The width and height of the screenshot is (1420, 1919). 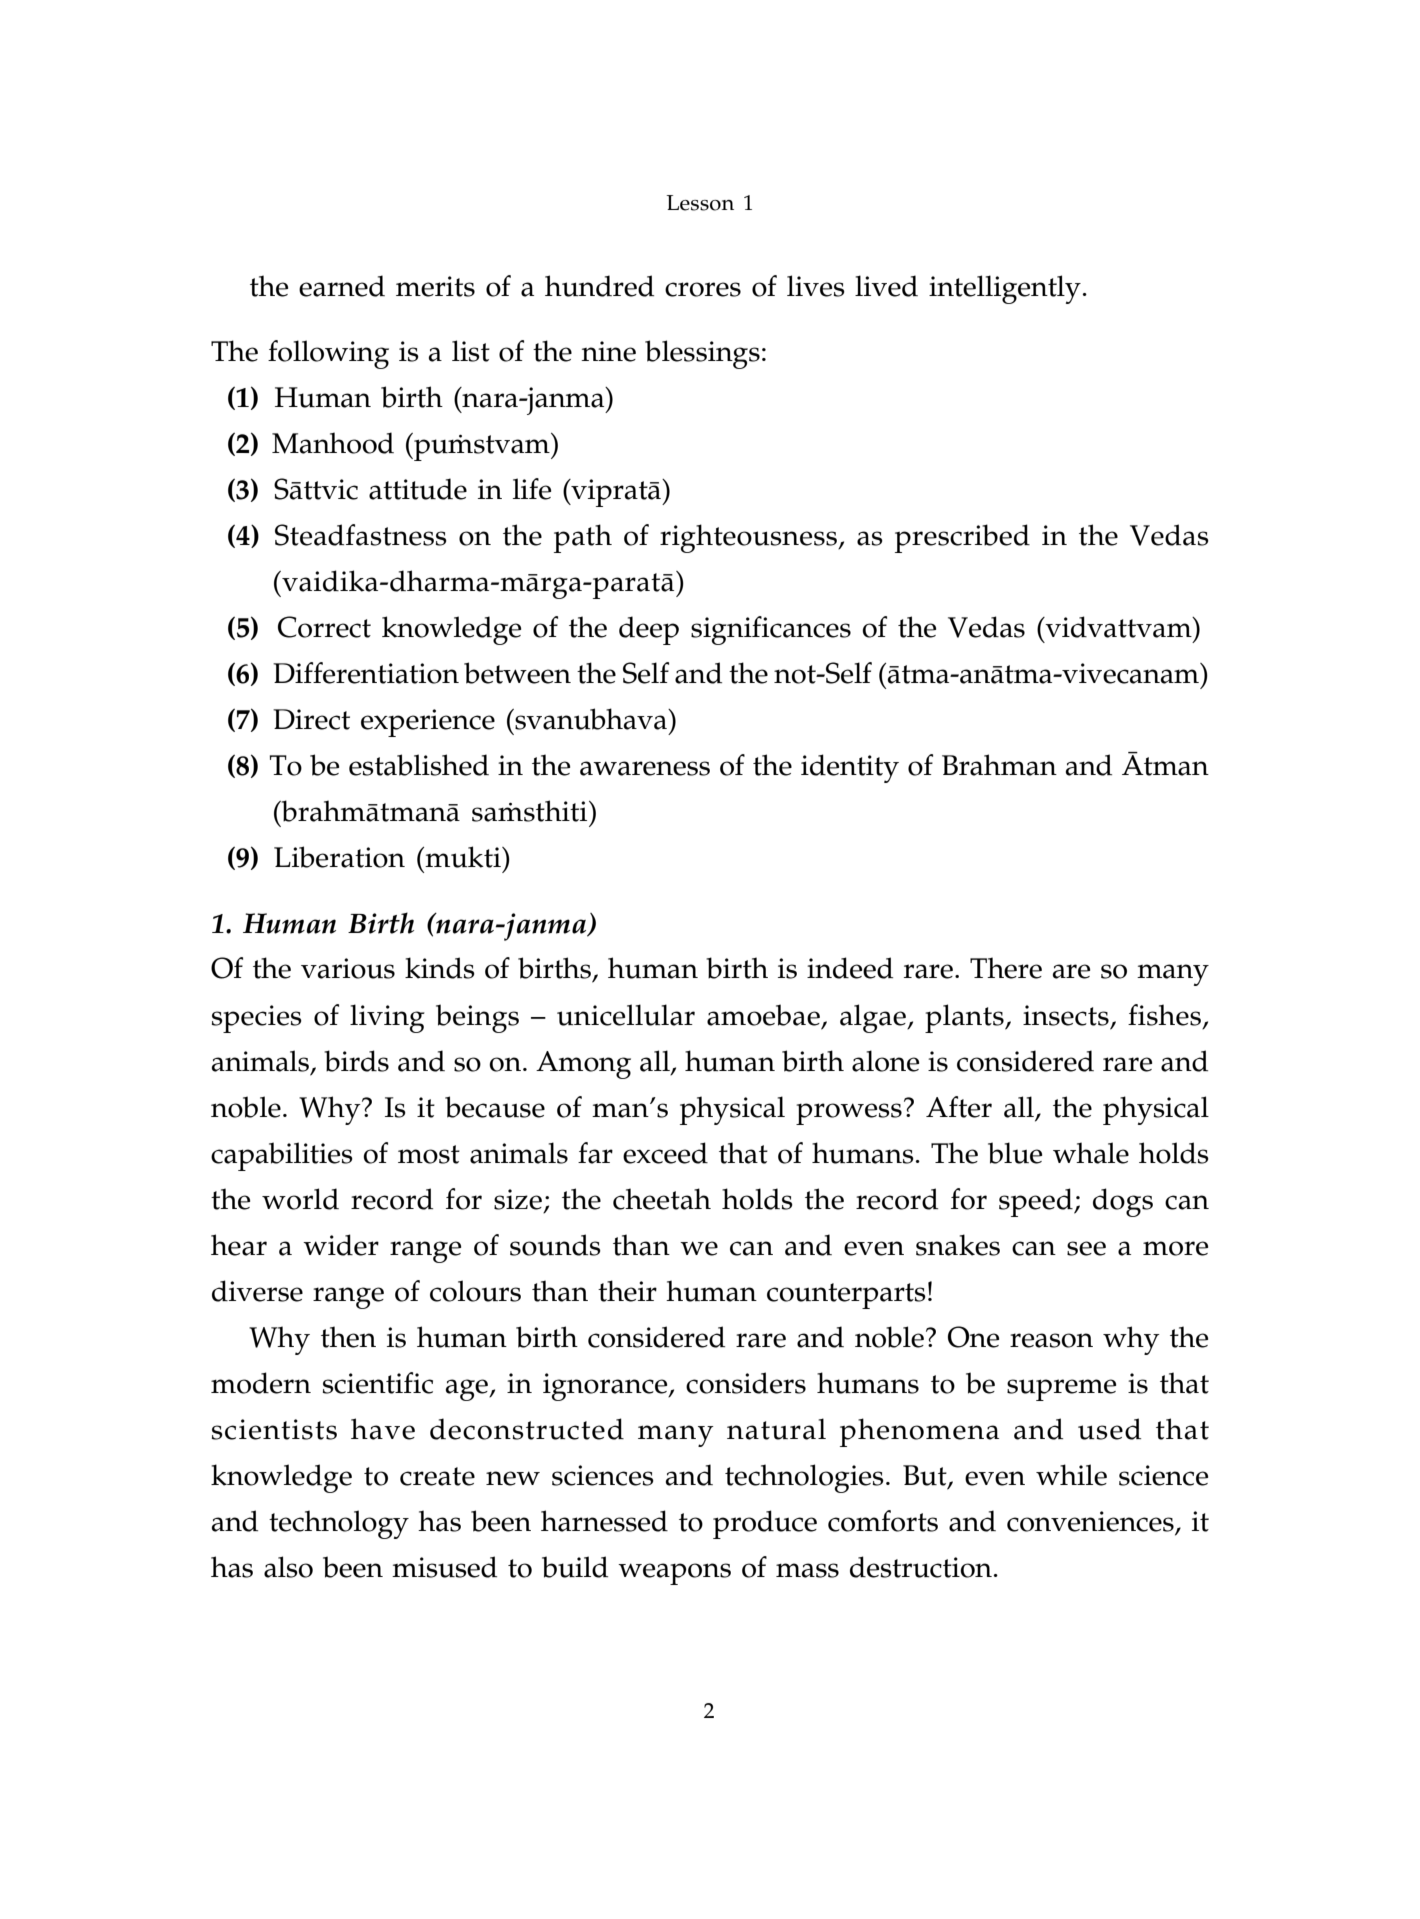 I want to click on birds, so click(x=356, y=1061).
